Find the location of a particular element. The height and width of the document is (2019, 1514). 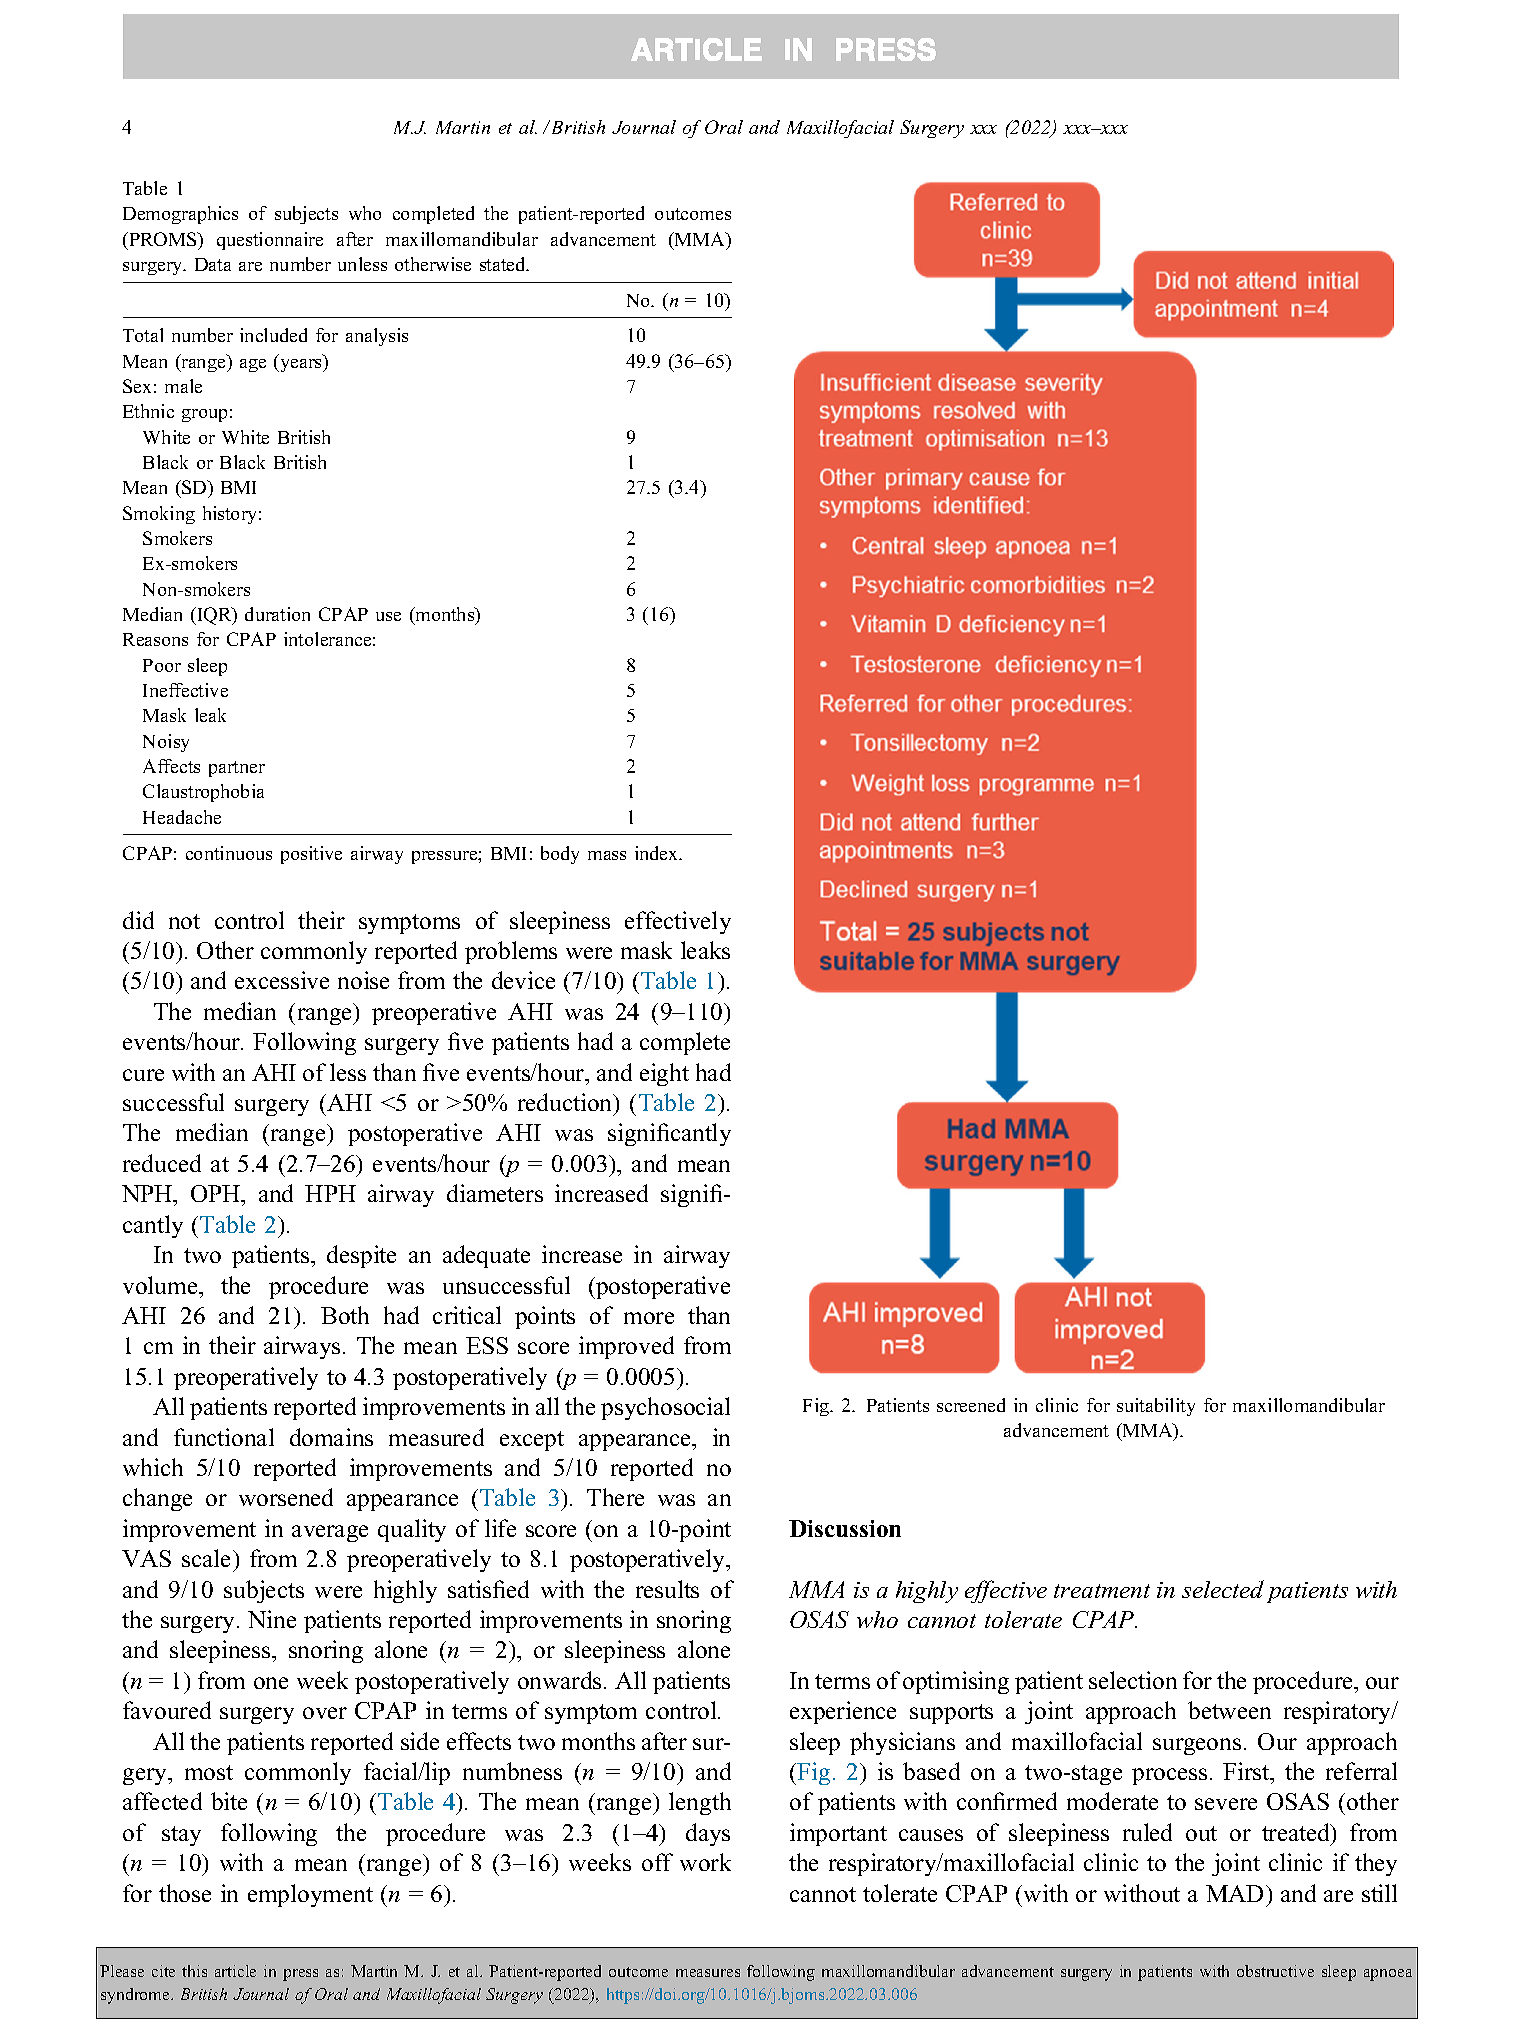

stated is located at coordinates (504, 264).
